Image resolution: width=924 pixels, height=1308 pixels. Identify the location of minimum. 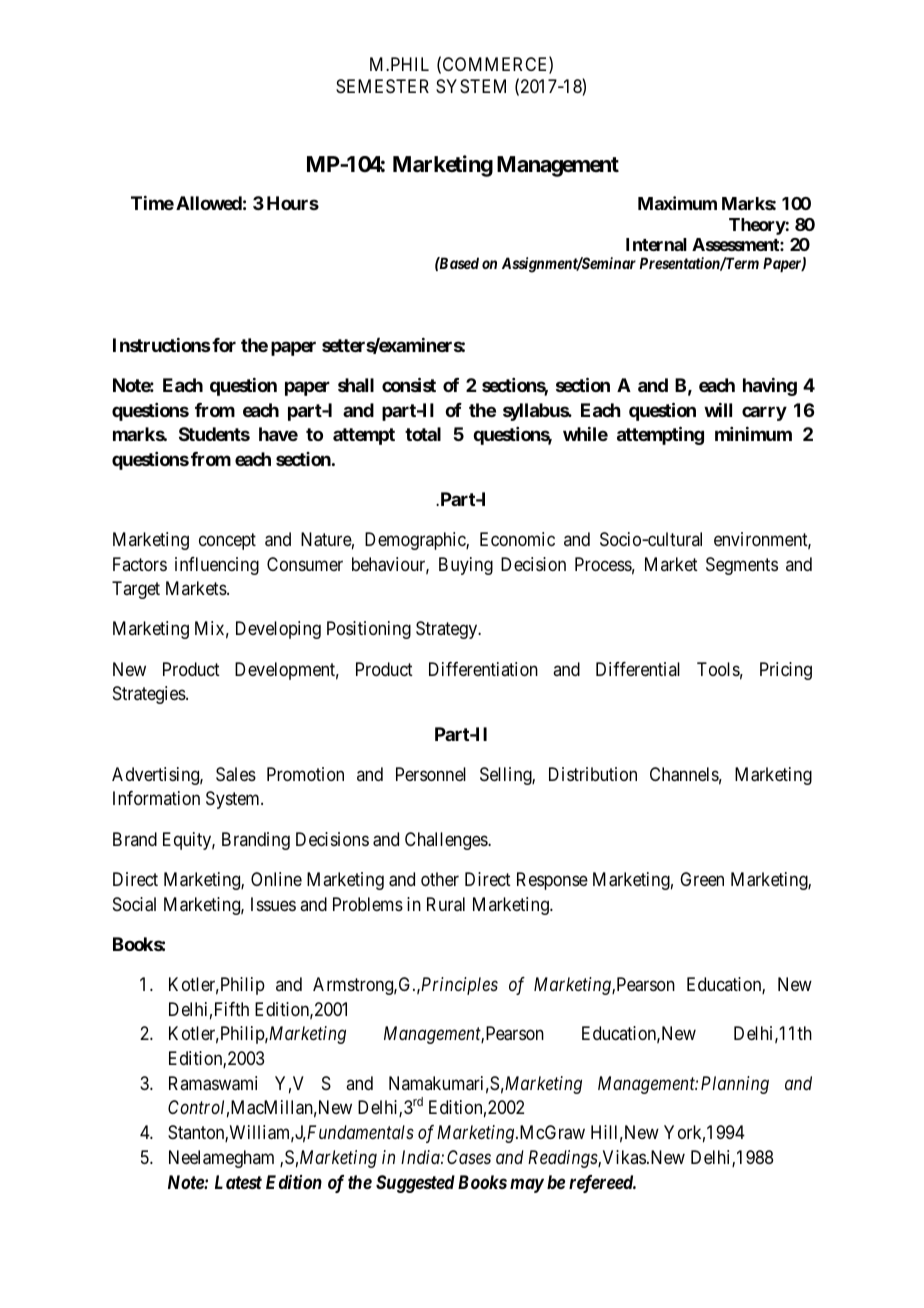
(753, 434).
